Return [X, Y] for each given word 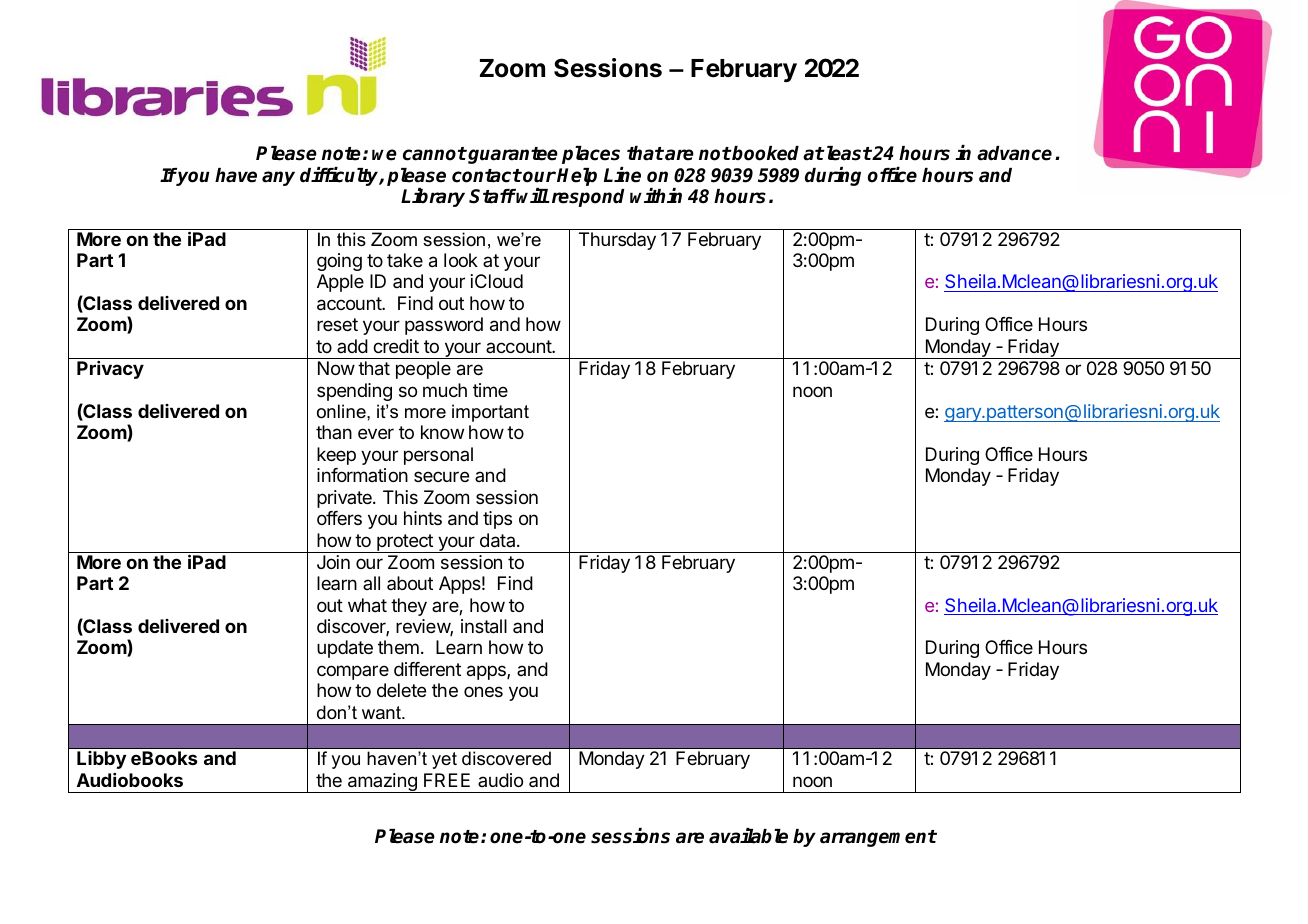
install [484, 626]
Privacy [110, 370]
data [499, 540]
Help [577, 177]
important [490, 413]
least [848, 153]
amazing [382, 783]
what [367, 605]
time [490, 390]
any [278, 178]
